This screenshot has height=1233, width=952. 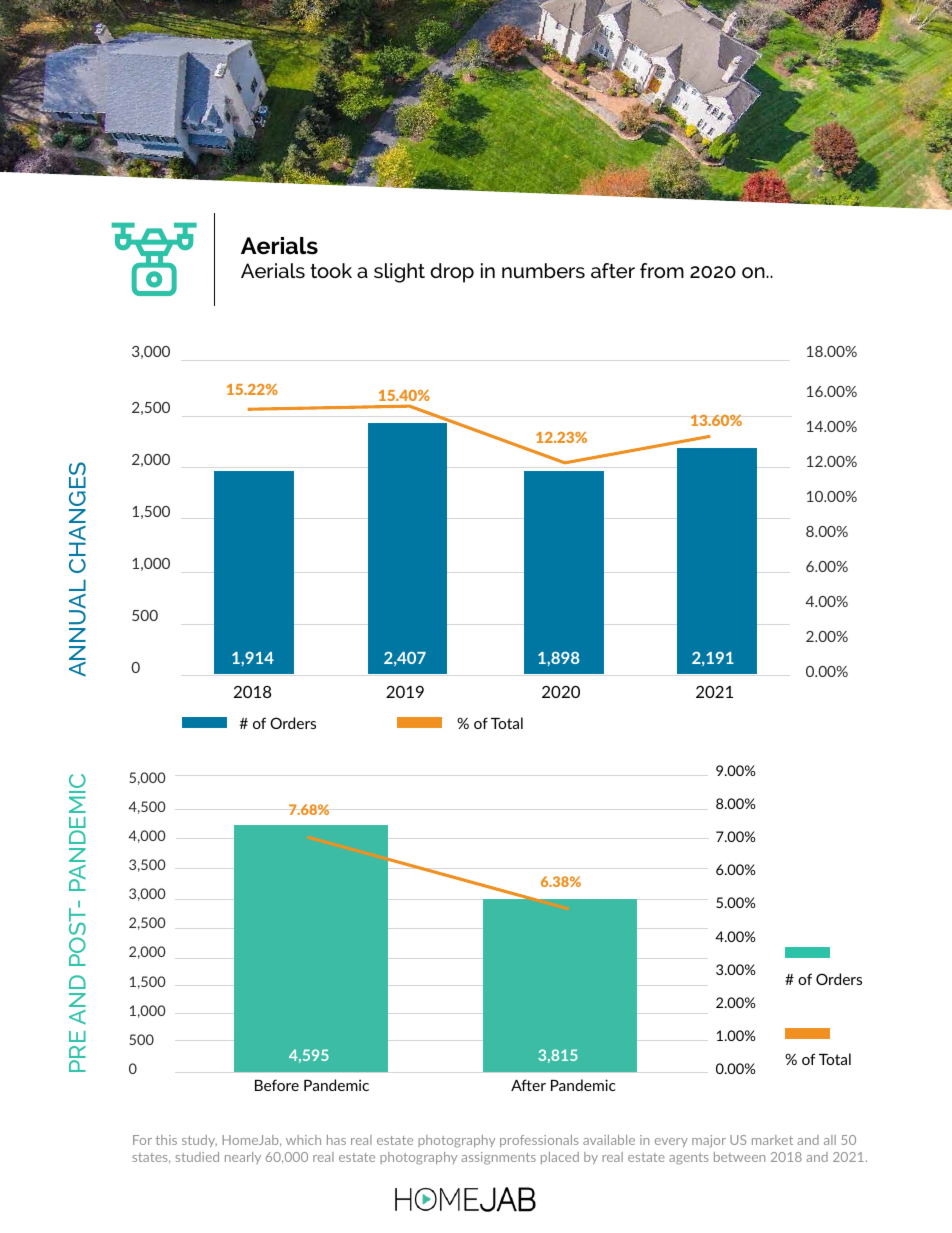 I want to click on major, so click(x=709, y=1141).
